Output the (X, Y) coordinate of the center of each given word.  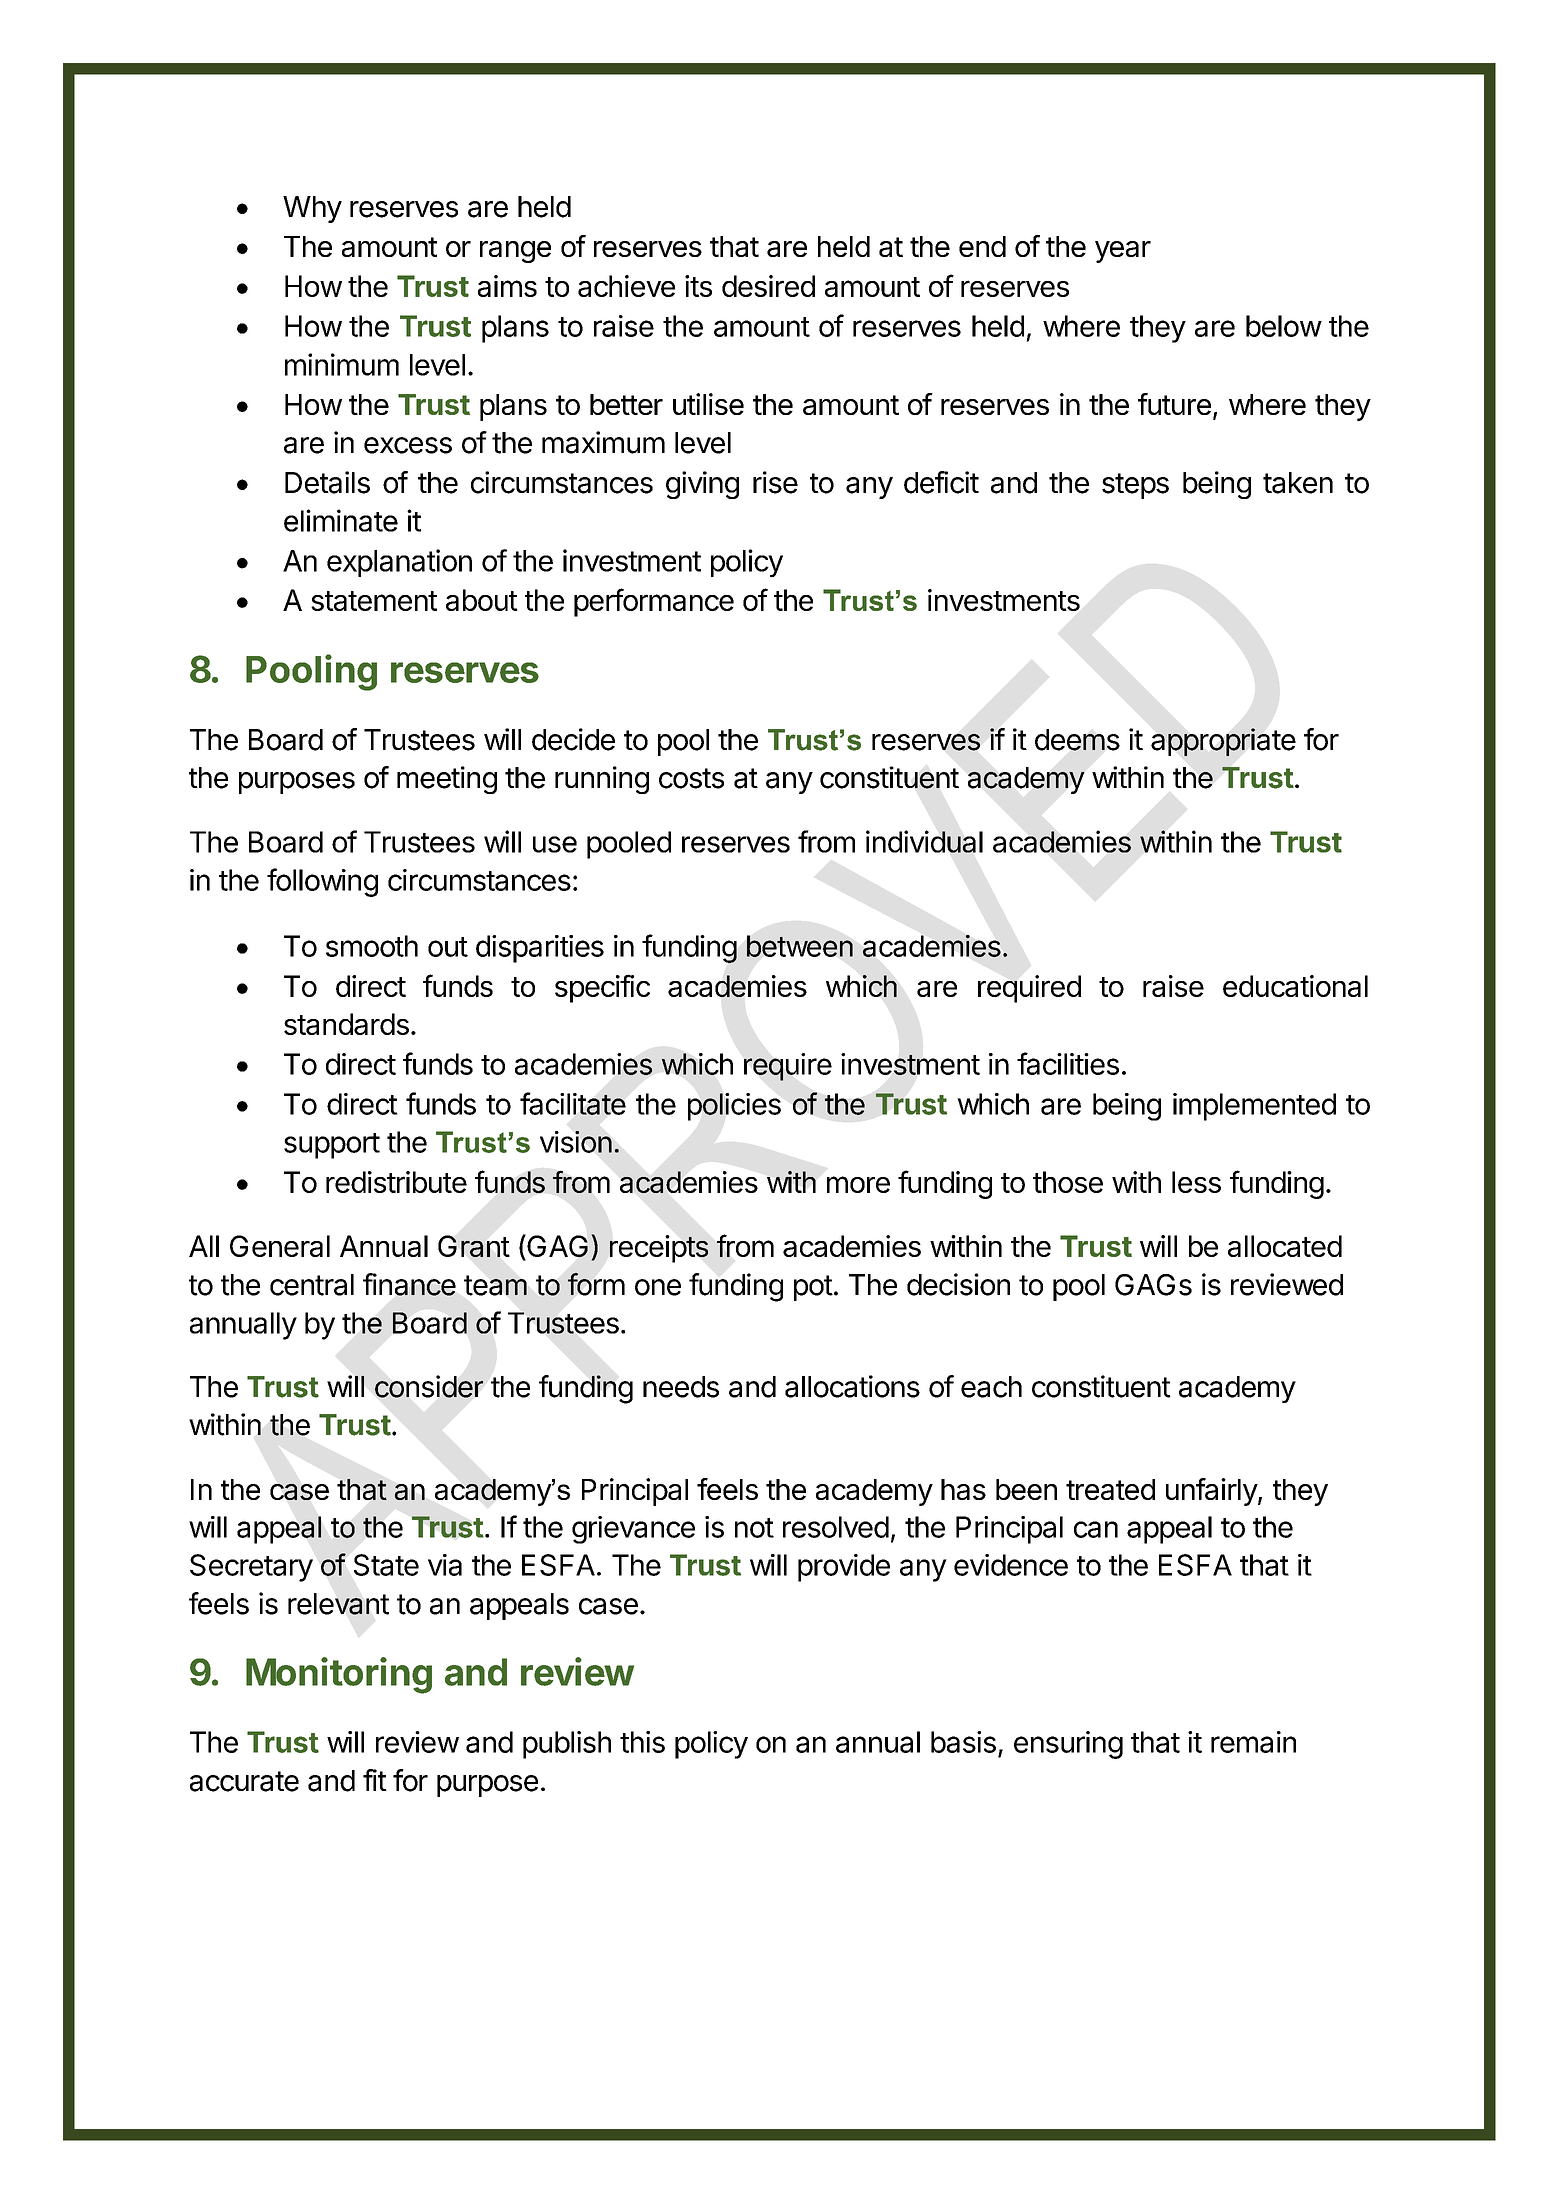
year (1123, 252)
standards (346, 1024)
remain (1253, 1742)
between (800, 946)
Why (312, 209)
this (642, 1742)
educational (1295, 986)
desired (768, 286)
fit (375, 1780)
